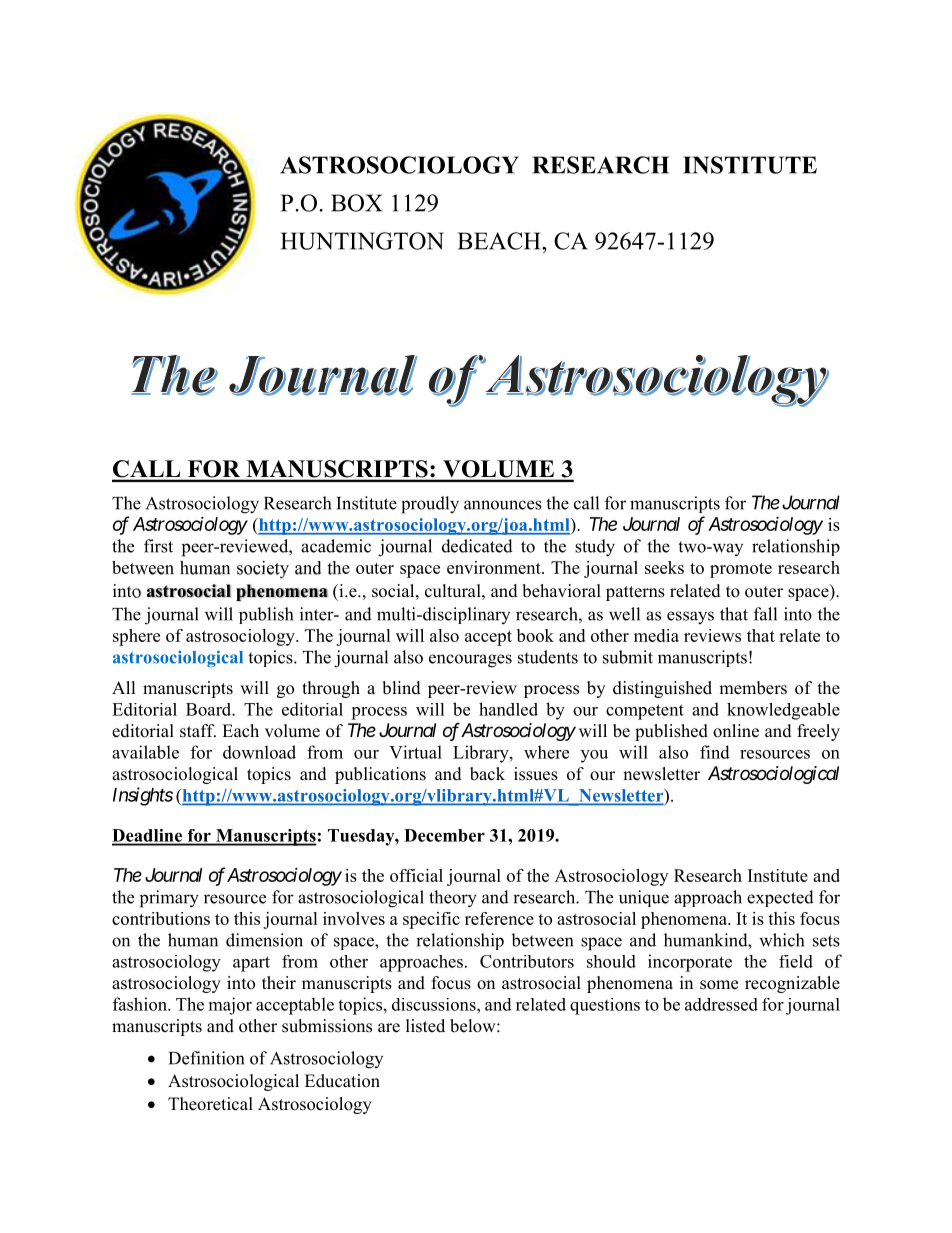 This document has width=952, height=1233. I want to click on HUNTINGTON, so click(362, 241).
